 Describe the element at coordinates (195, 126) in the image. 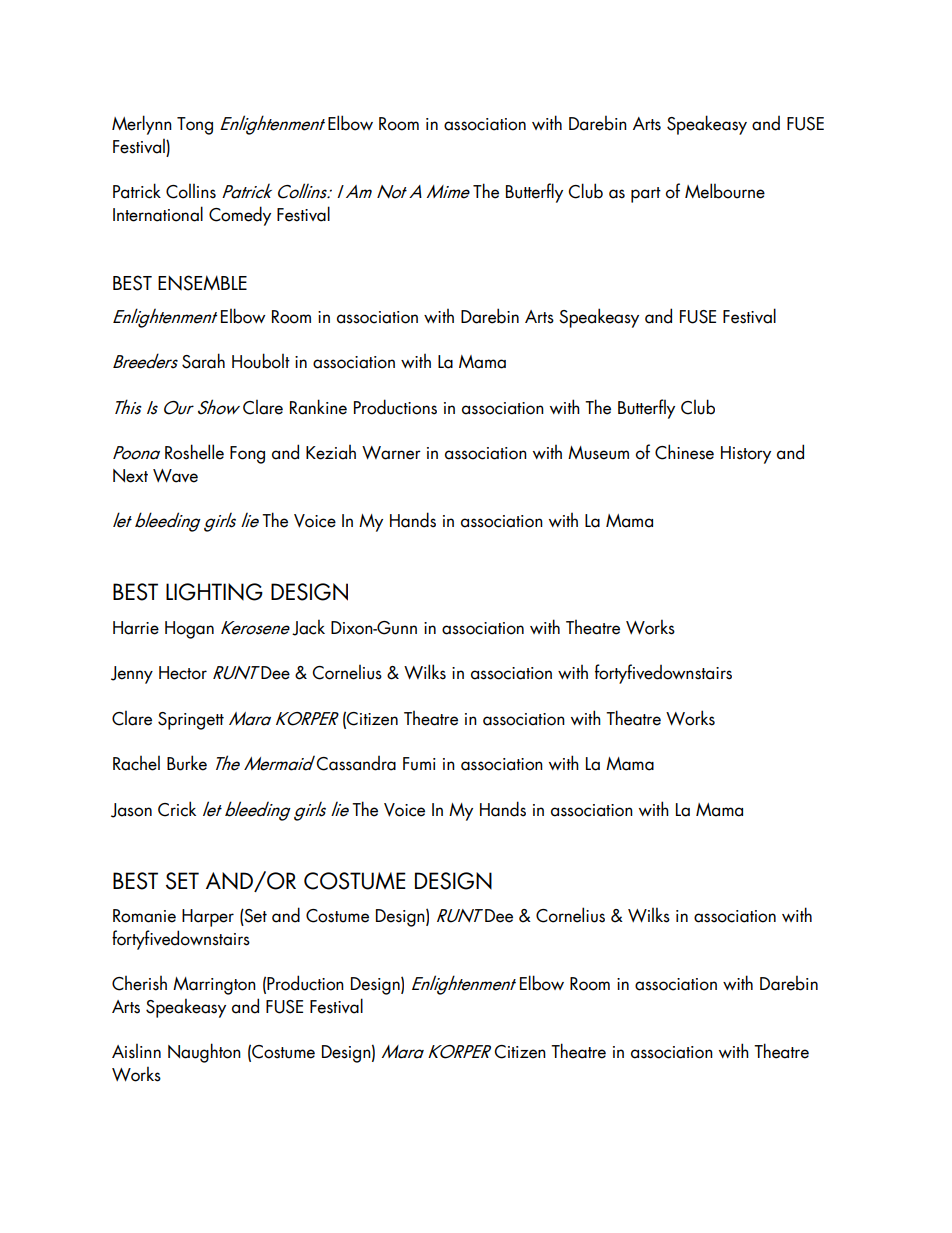

I see `Tong` at that location.
